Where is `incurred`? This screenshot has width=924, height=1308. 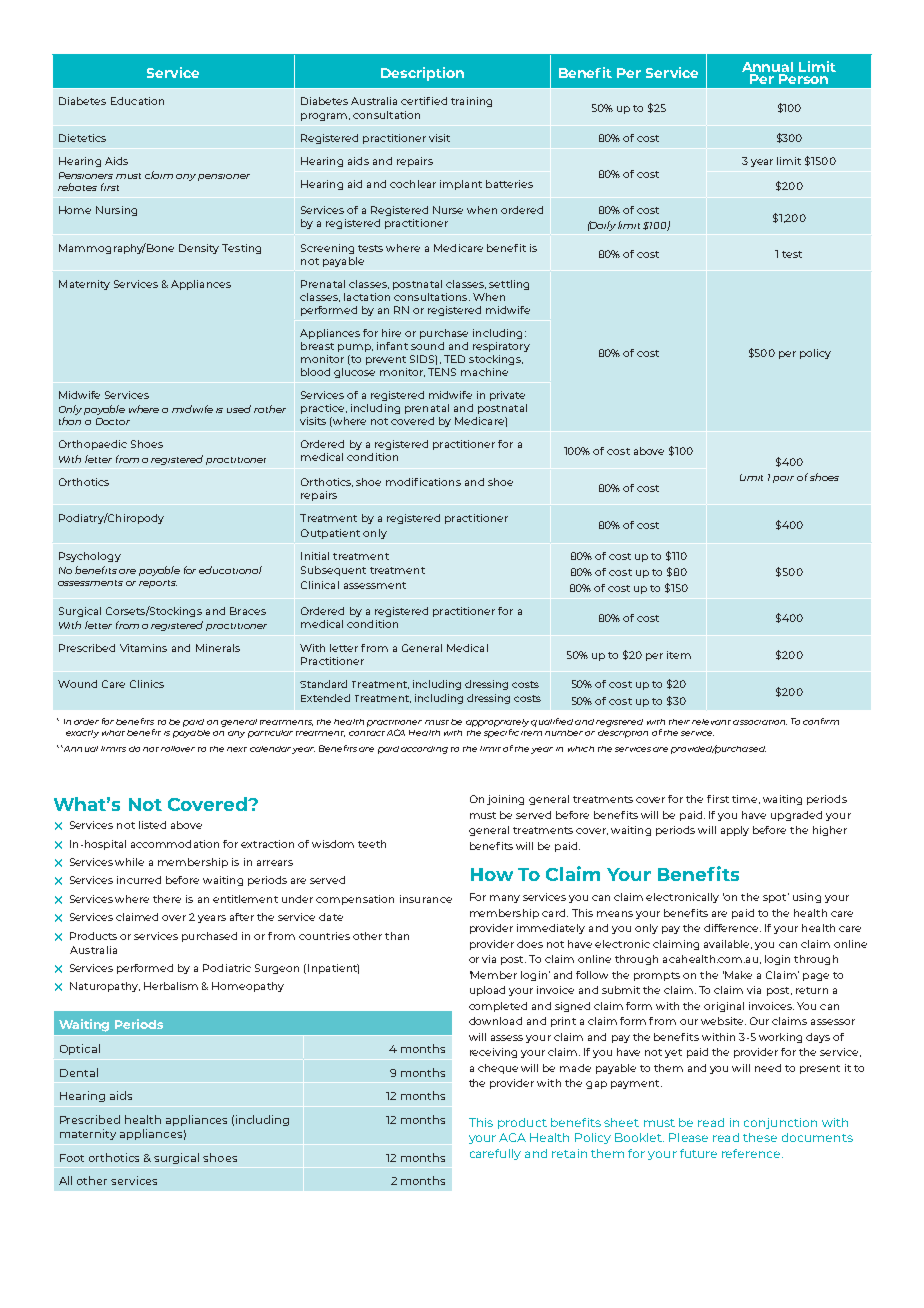
incurred is located at coordinates (139, 880).
